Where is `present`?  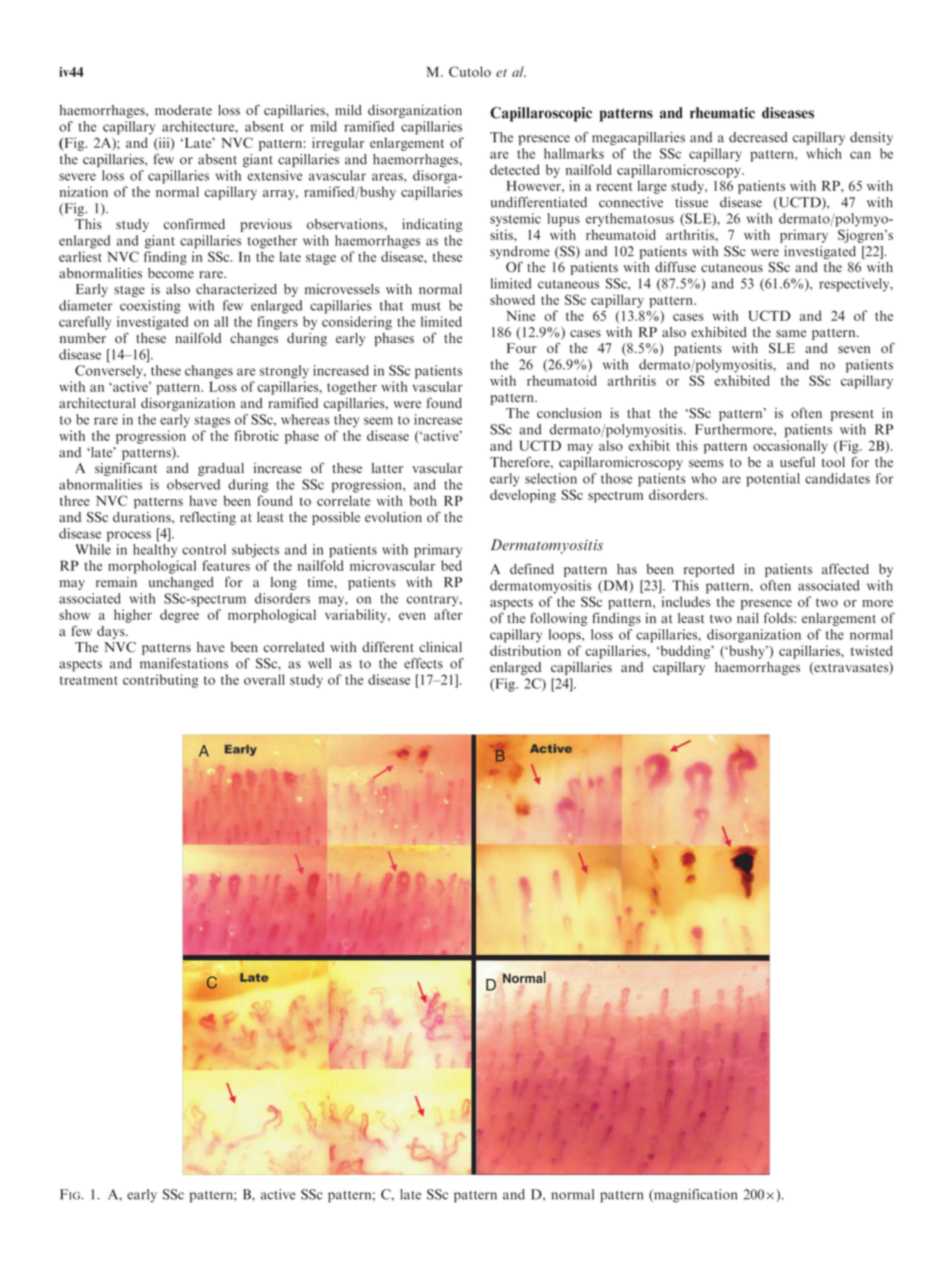 present is located at coordinates (852, 415).
